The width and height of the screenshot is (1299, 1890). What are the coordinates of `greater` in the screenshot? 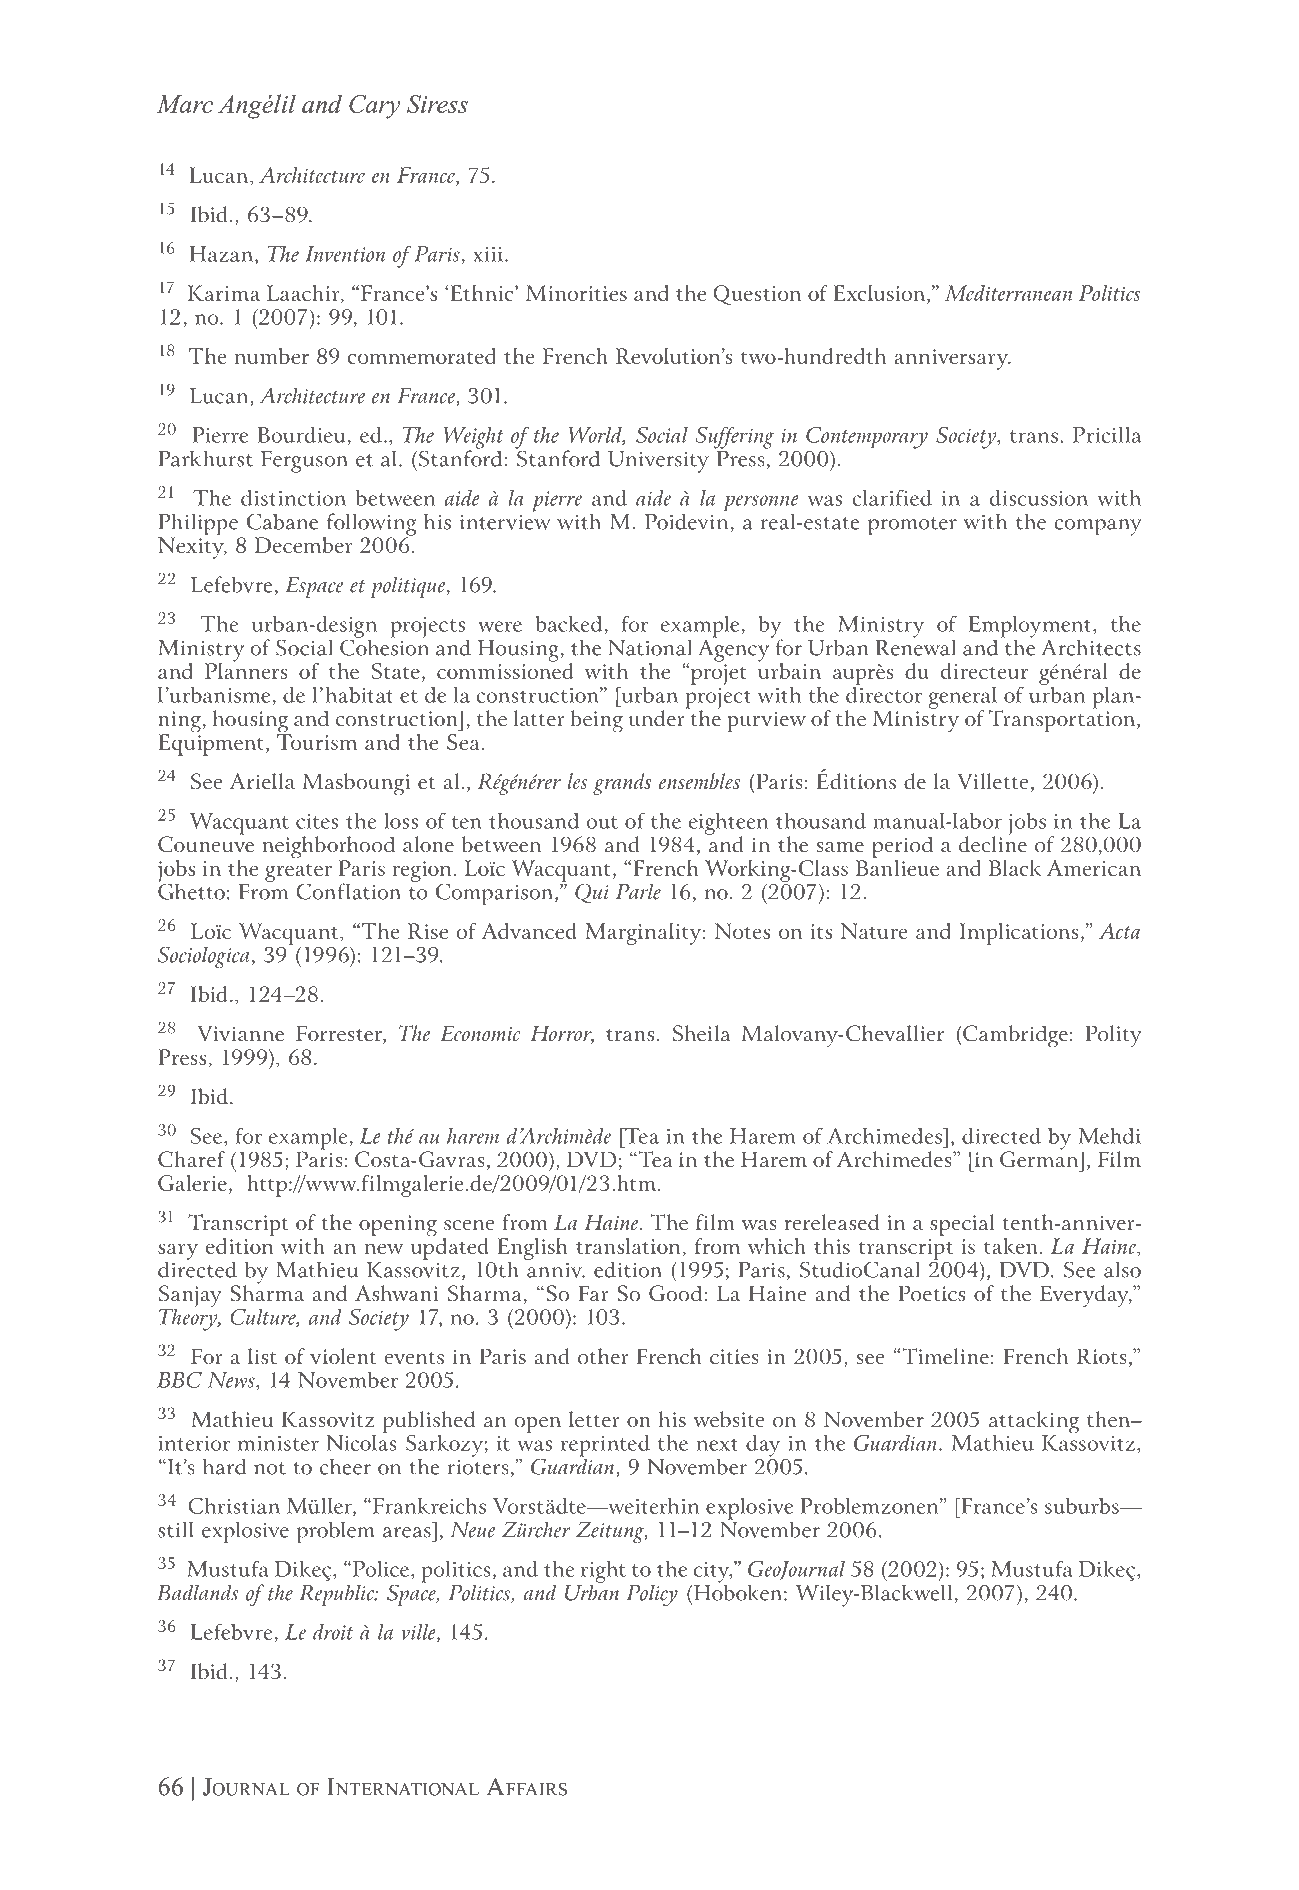 It's located at (298, 873).
